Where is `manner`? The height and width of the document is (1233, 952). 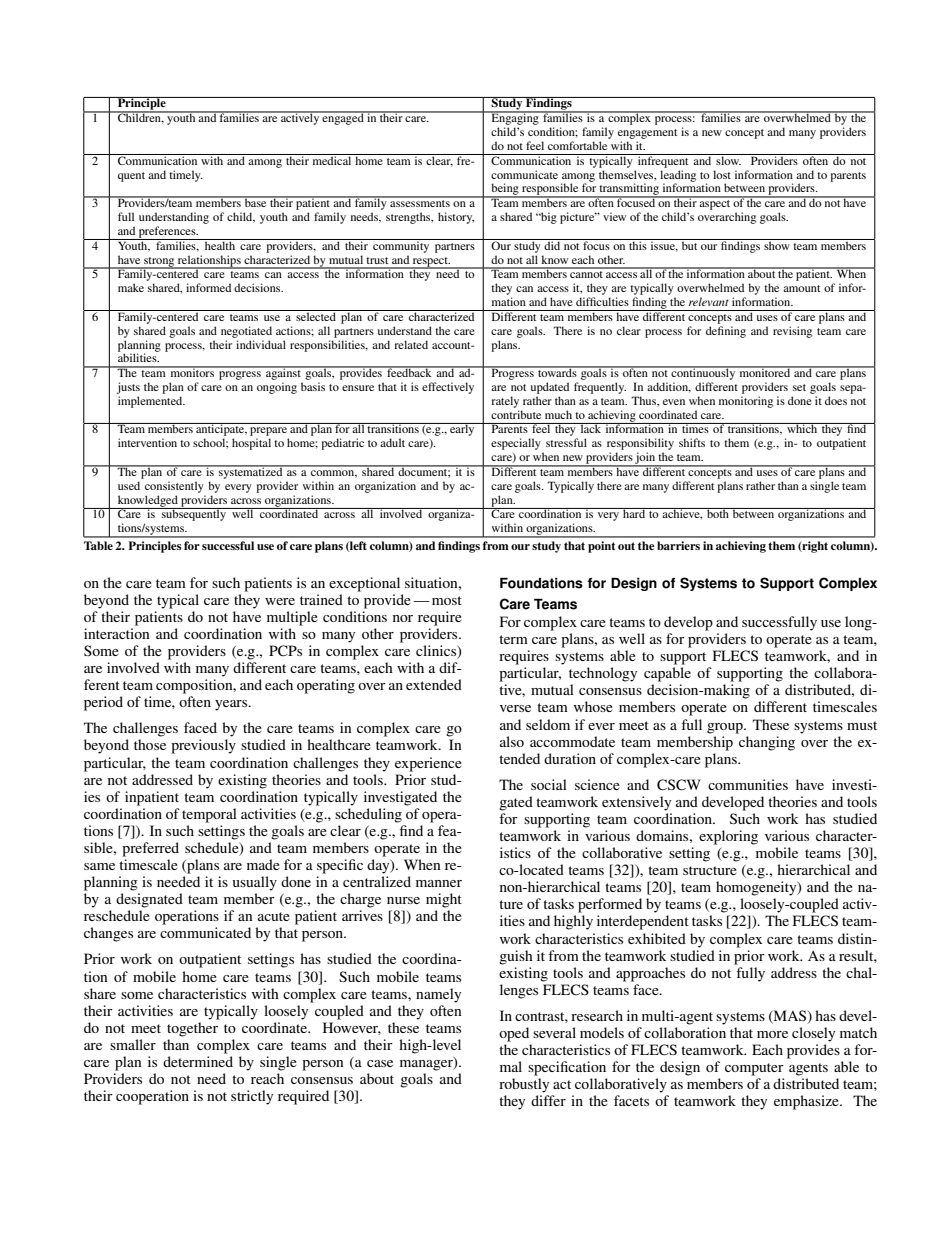 manner is located at coordinates (439, 883).
